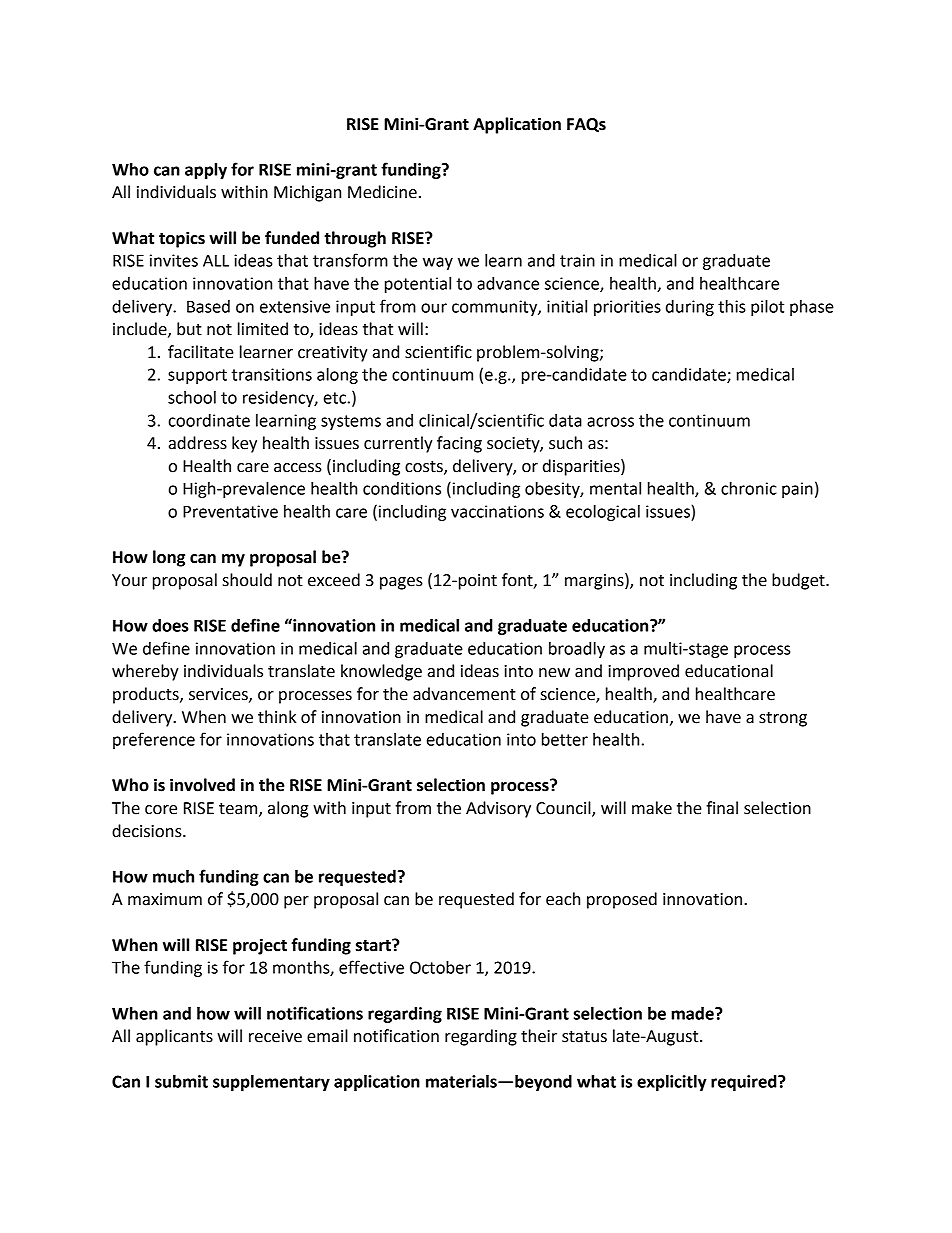  I want to click on vaccinations, so click(497, 511).
